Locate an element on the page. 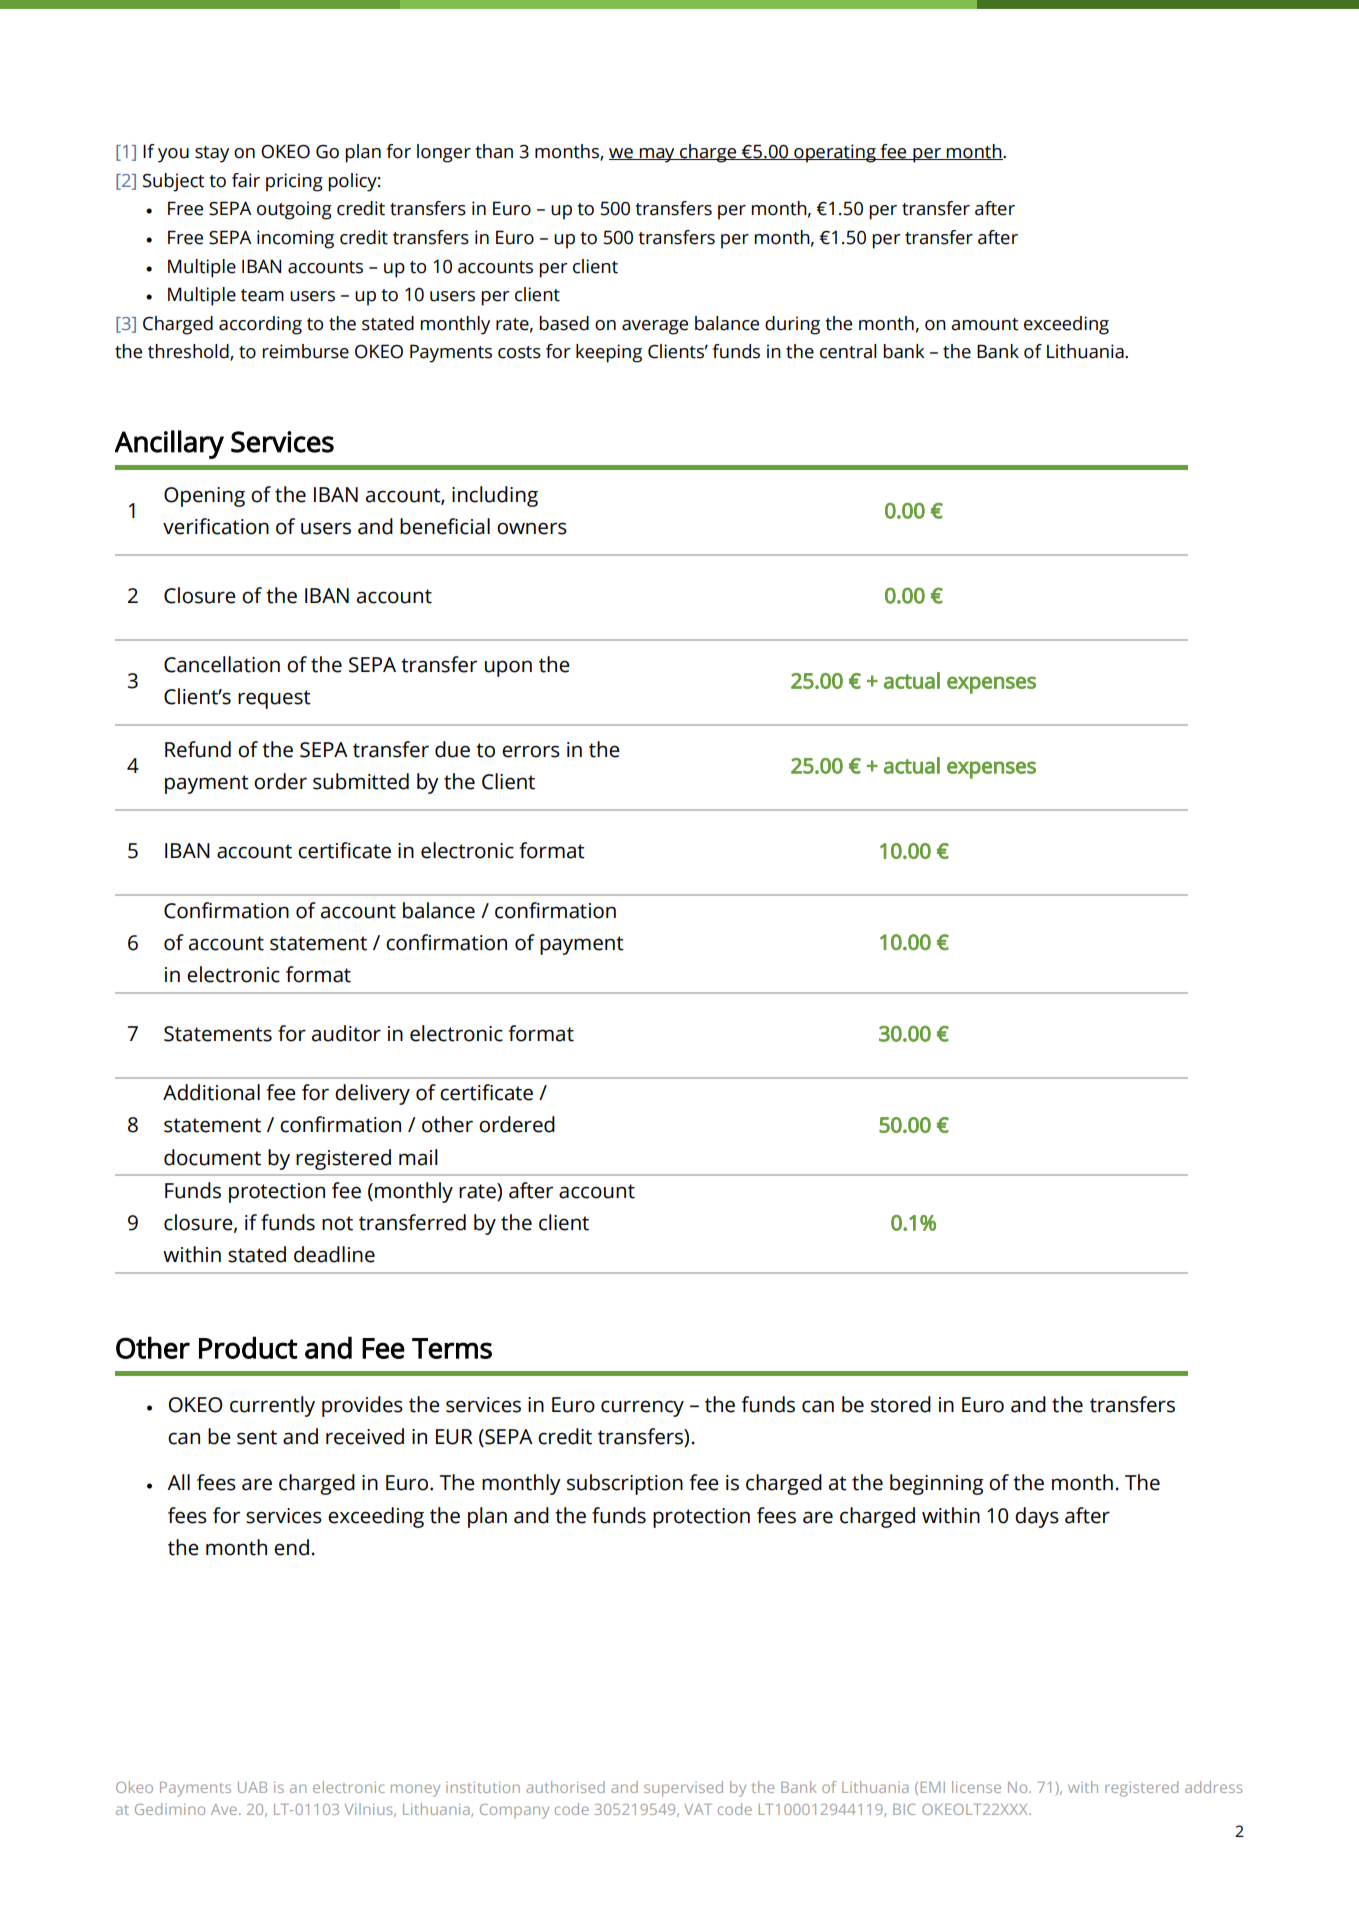 The width and height of the document is (1359, 1922). supervised is located at coordinates (683, 1789).
